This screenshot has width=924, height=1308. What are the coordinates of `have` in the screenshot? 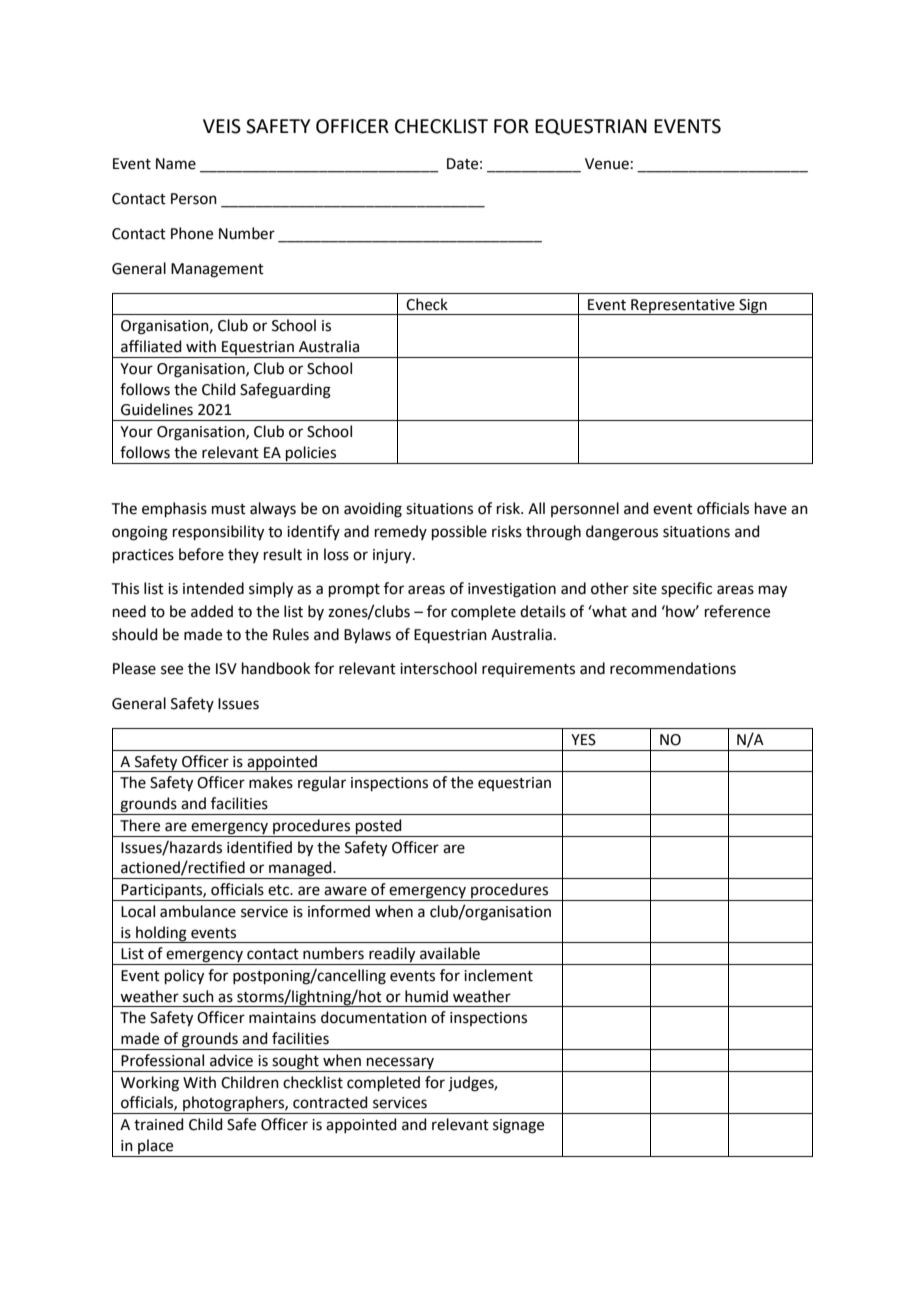 It's located at (771, 508).
